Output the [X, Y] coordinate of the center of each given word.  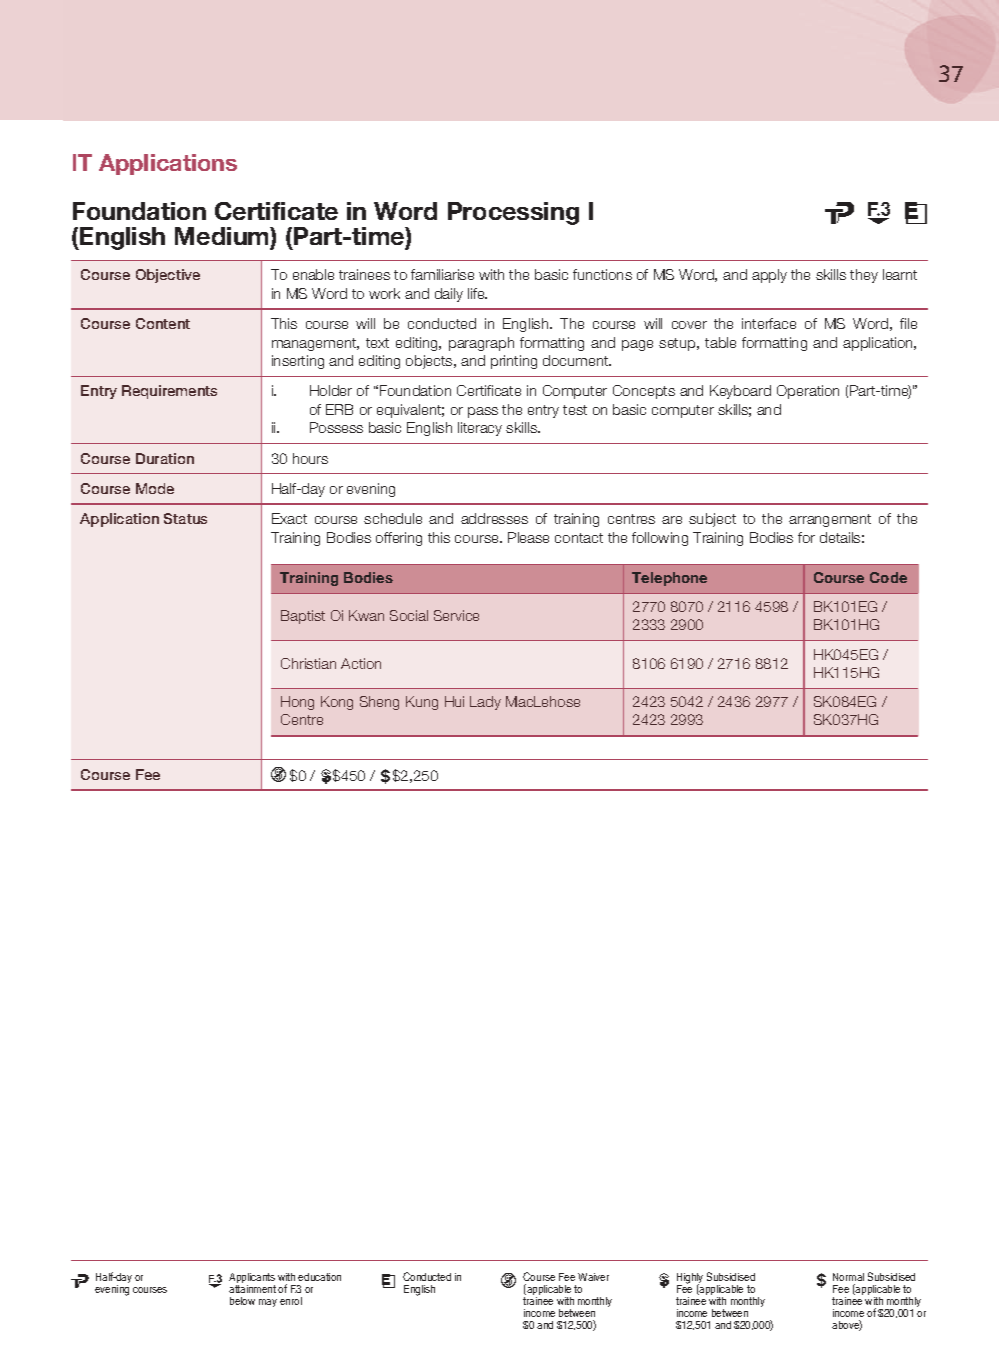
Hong [297, 703]
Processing [513, 213]
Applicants [252, 1280]
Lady [485, 703]
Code [888, 577]
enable [313, 274]
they [864, 276]
